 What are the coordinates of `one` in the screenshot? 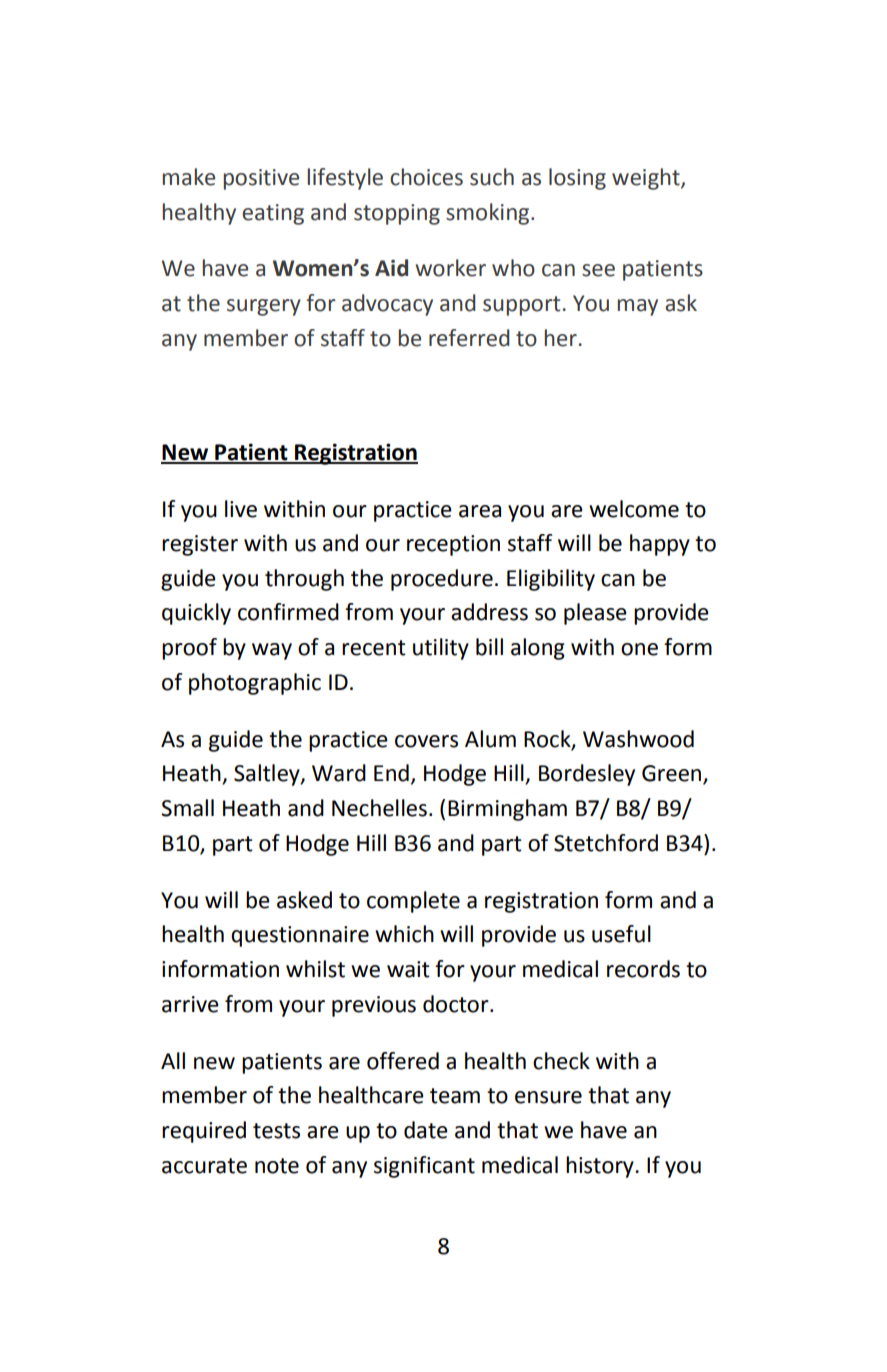 It's located at (639, 649).
